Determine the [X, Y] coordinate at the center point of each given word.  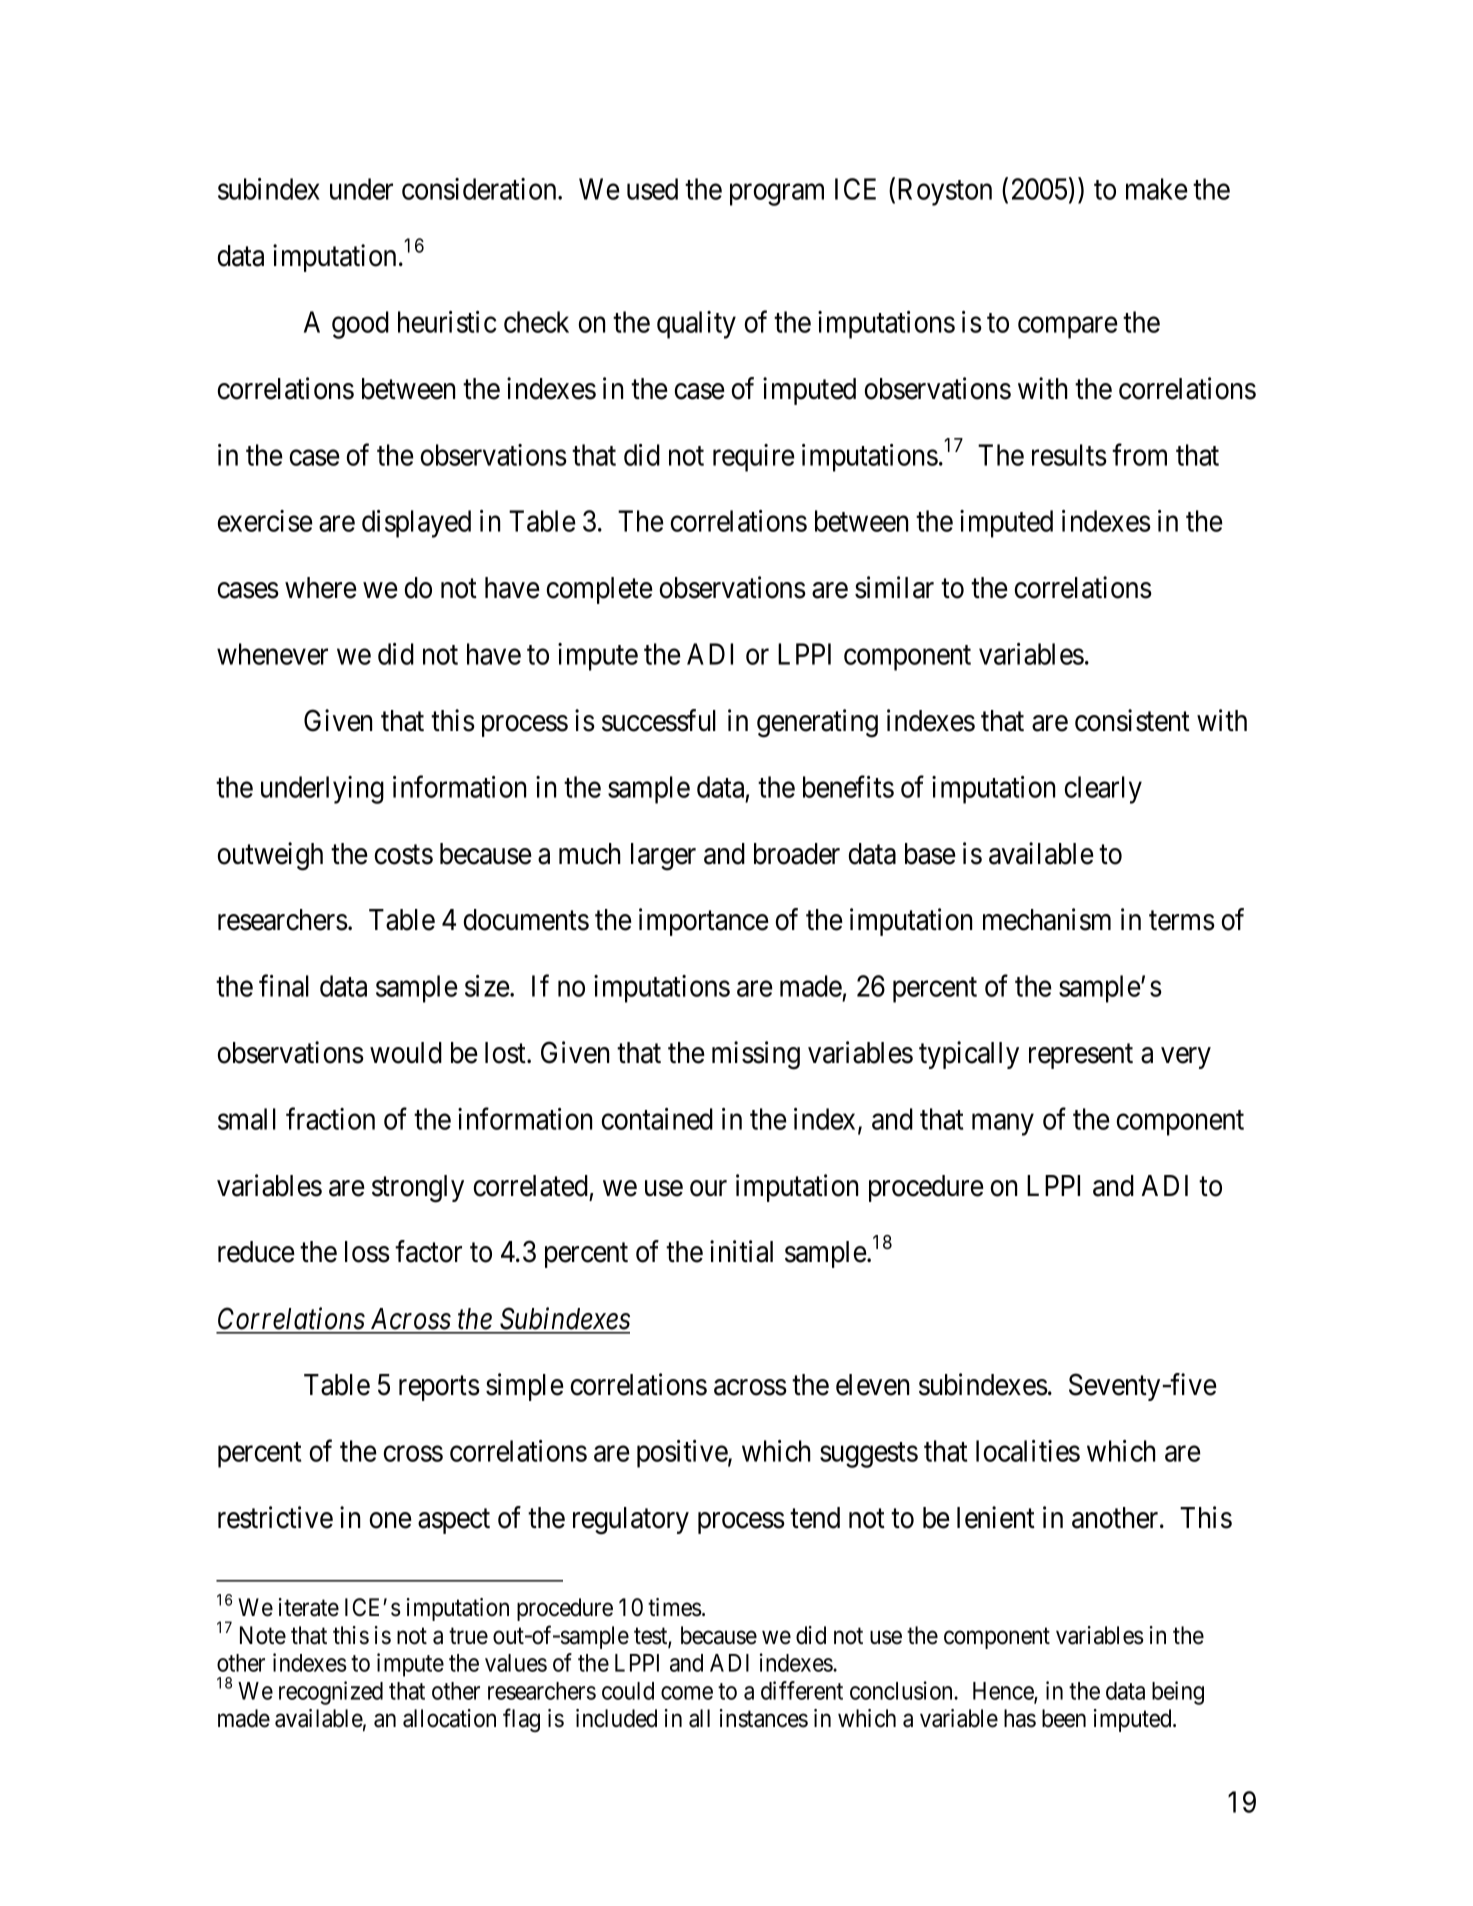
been [1064, 1718]
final [284, 986]
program [777, 195]
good [360, 325]
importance [704, 922]
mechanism [1047, 919]
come [687, 1693]
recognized [331, 1693]
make [1157, 189]
